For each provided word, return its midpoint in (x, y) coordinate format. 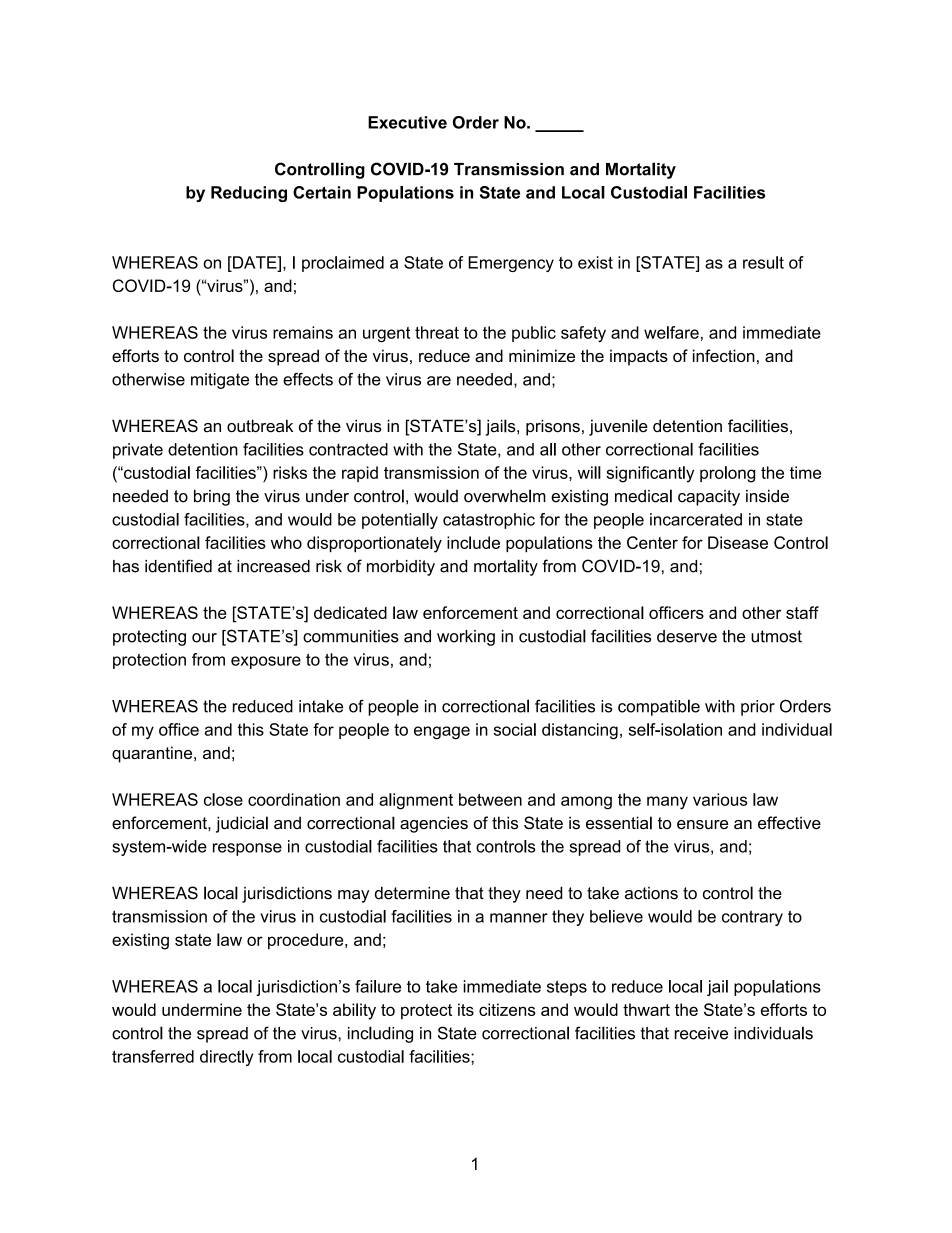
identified (178, 566)
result (763, 262)
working (466, 638)
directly (226, 1058)
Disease (738, 542)
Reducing (249, 194)
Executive (407, 122)
